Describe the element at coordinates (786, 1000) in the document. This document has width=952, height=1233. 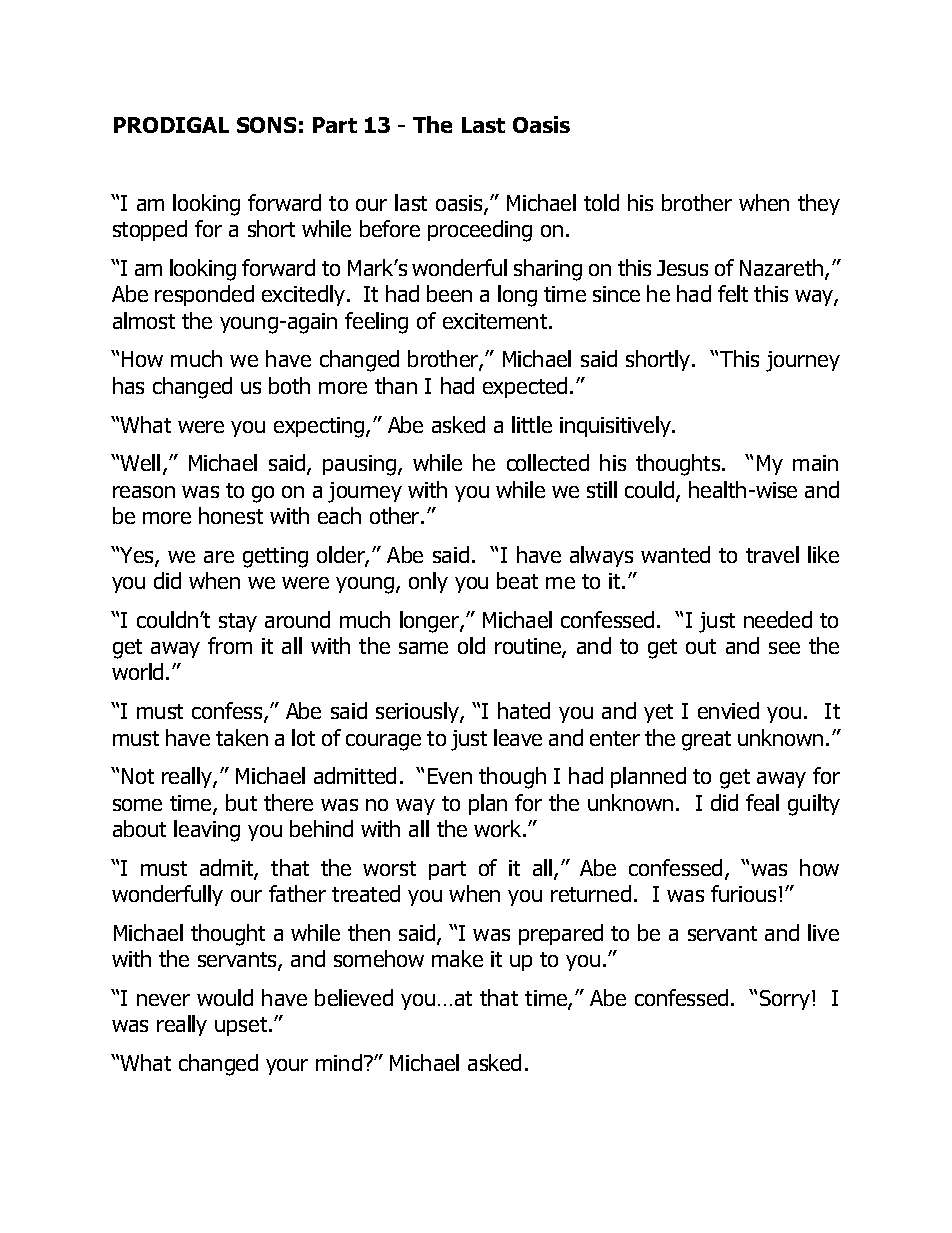
I see `Sorry` at that location.
